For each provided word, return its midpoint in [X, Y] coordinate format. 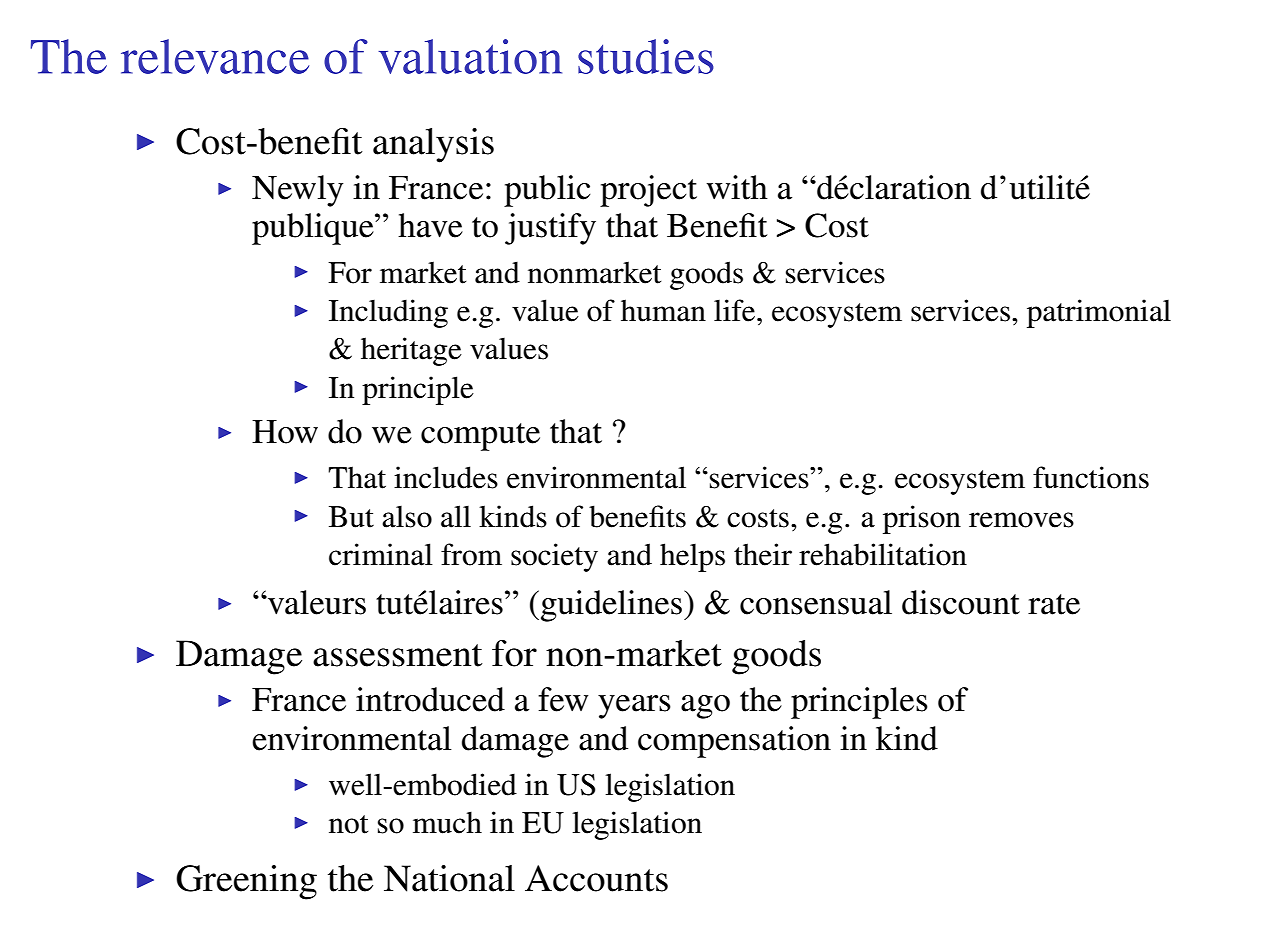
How [285, 432]
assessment [398, 655]
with [737, 187]
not [348, 824]
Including [388, 313]
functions [1091, 477]
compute [480, 437]
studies [646, 56]
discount [961, 602]
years [634, 707]
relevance [215, 56]
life [736, 310]
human [663, 310]
